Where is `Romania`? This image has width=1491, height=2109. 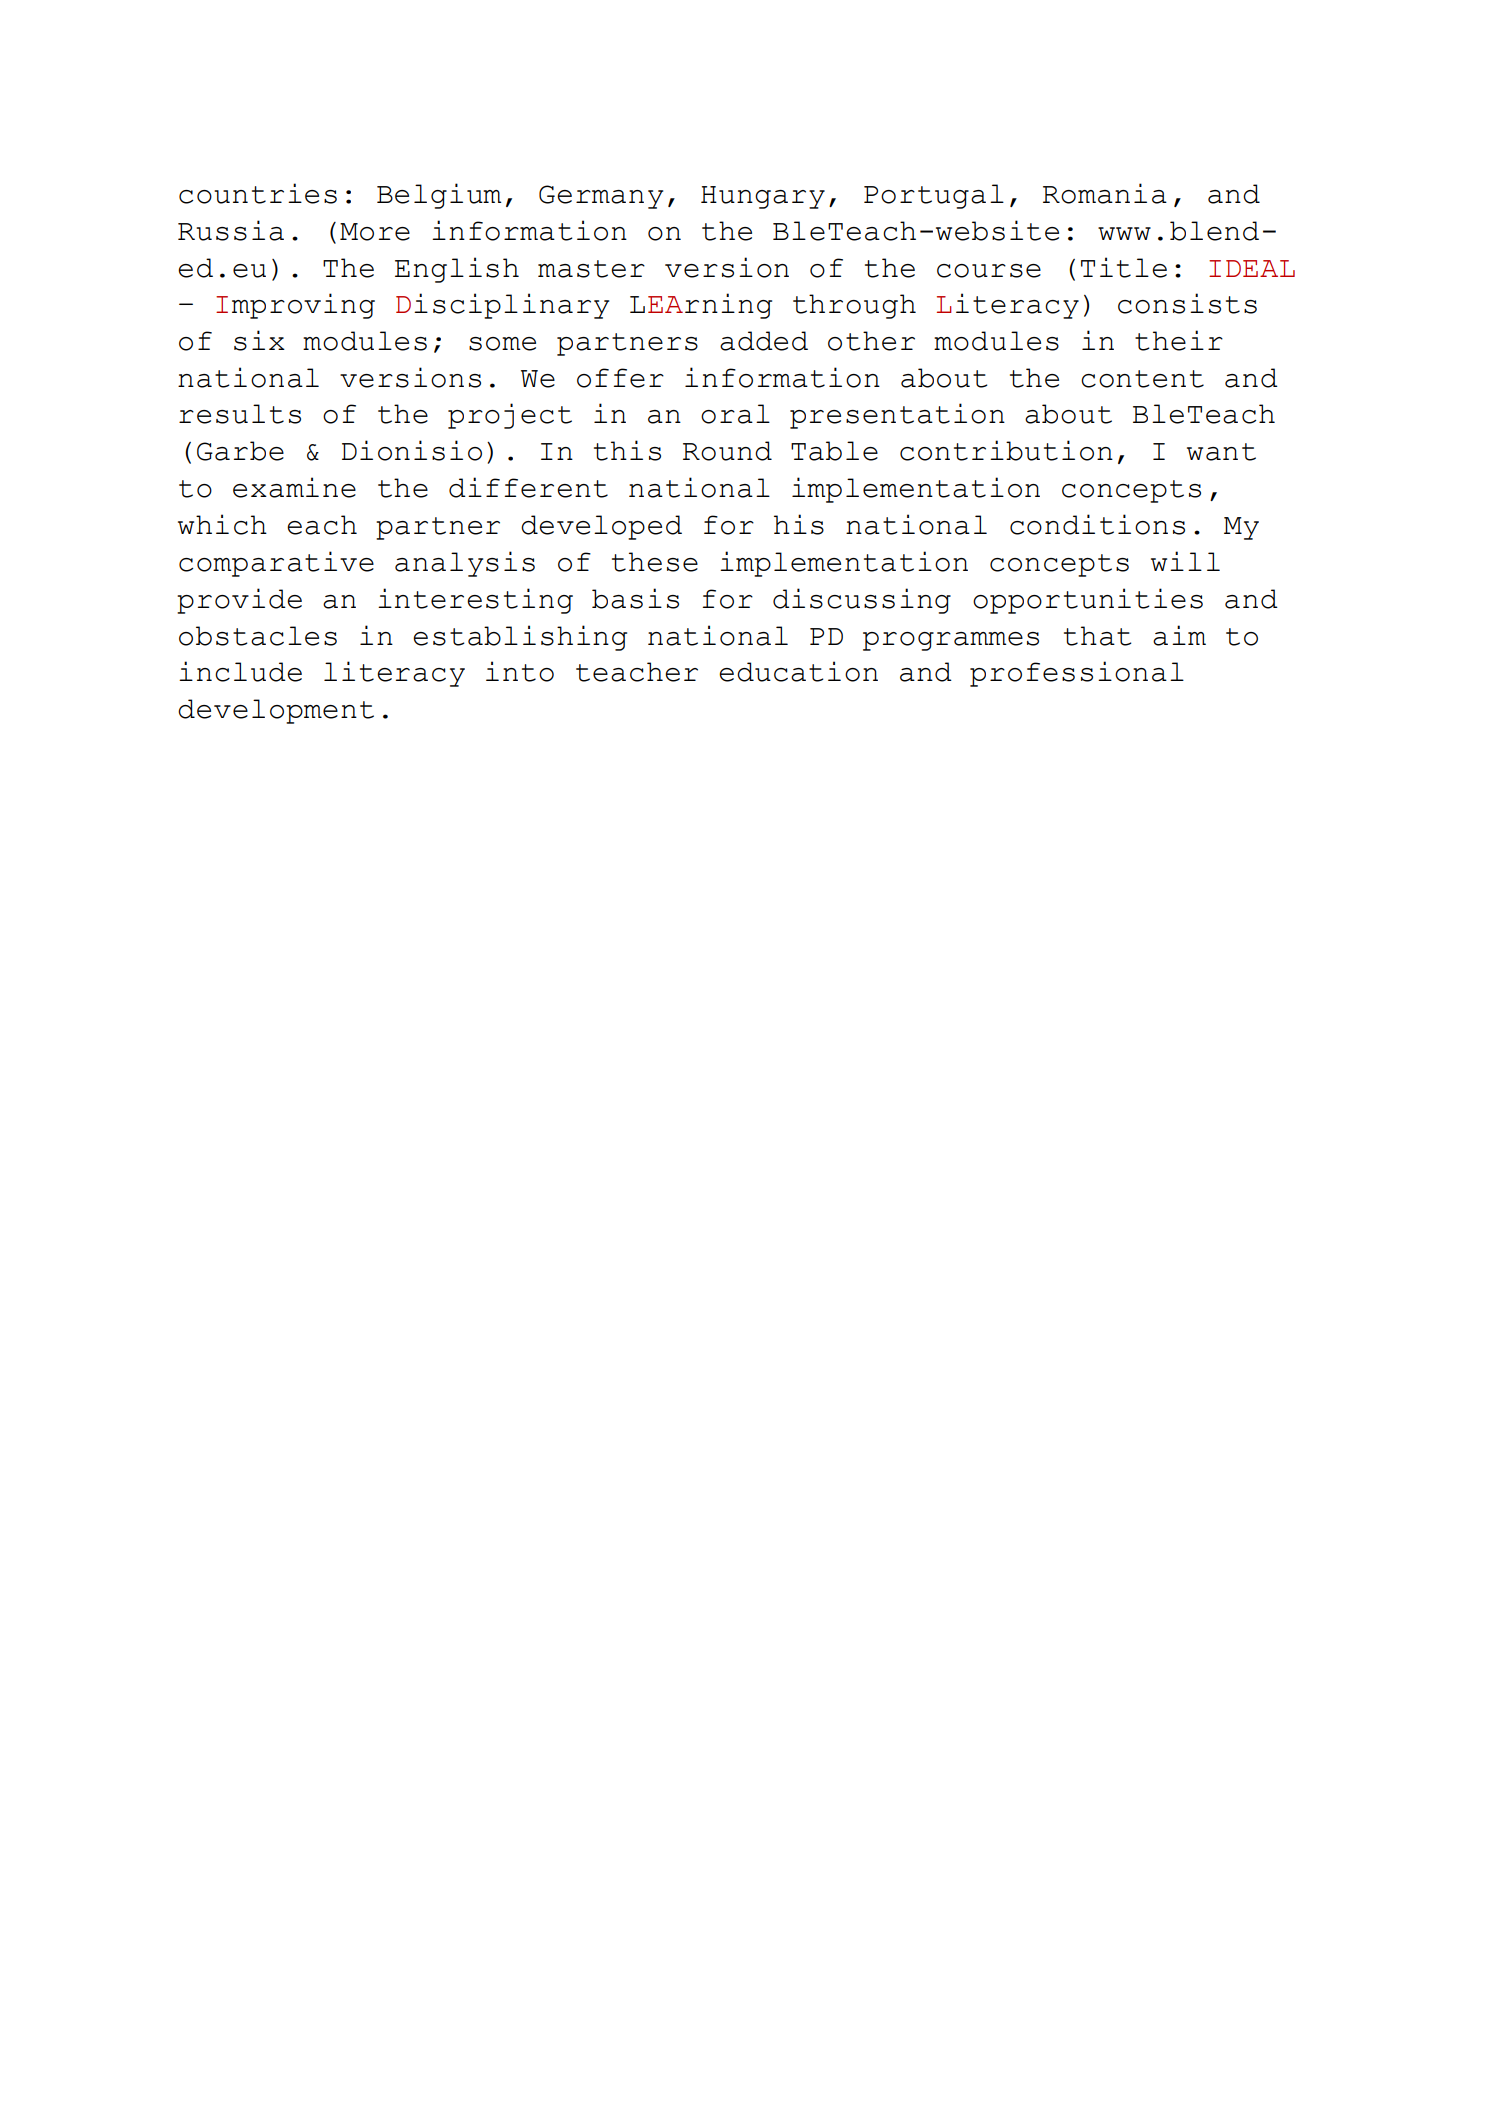 Romania is located at coordinates (1105, 193).
